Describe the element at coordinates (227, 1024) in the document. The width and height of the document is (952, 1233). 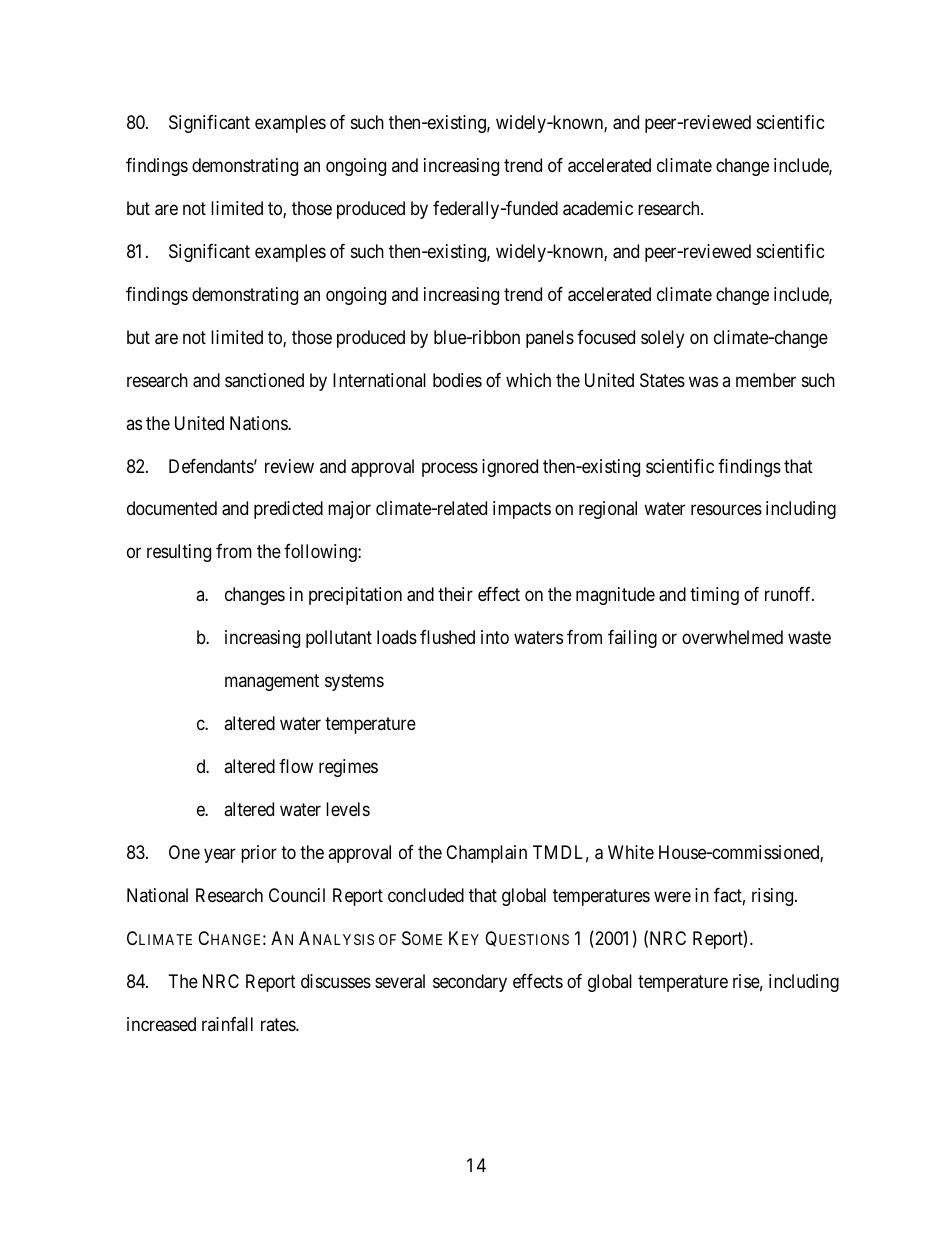
I see `rainfall` at that location.
